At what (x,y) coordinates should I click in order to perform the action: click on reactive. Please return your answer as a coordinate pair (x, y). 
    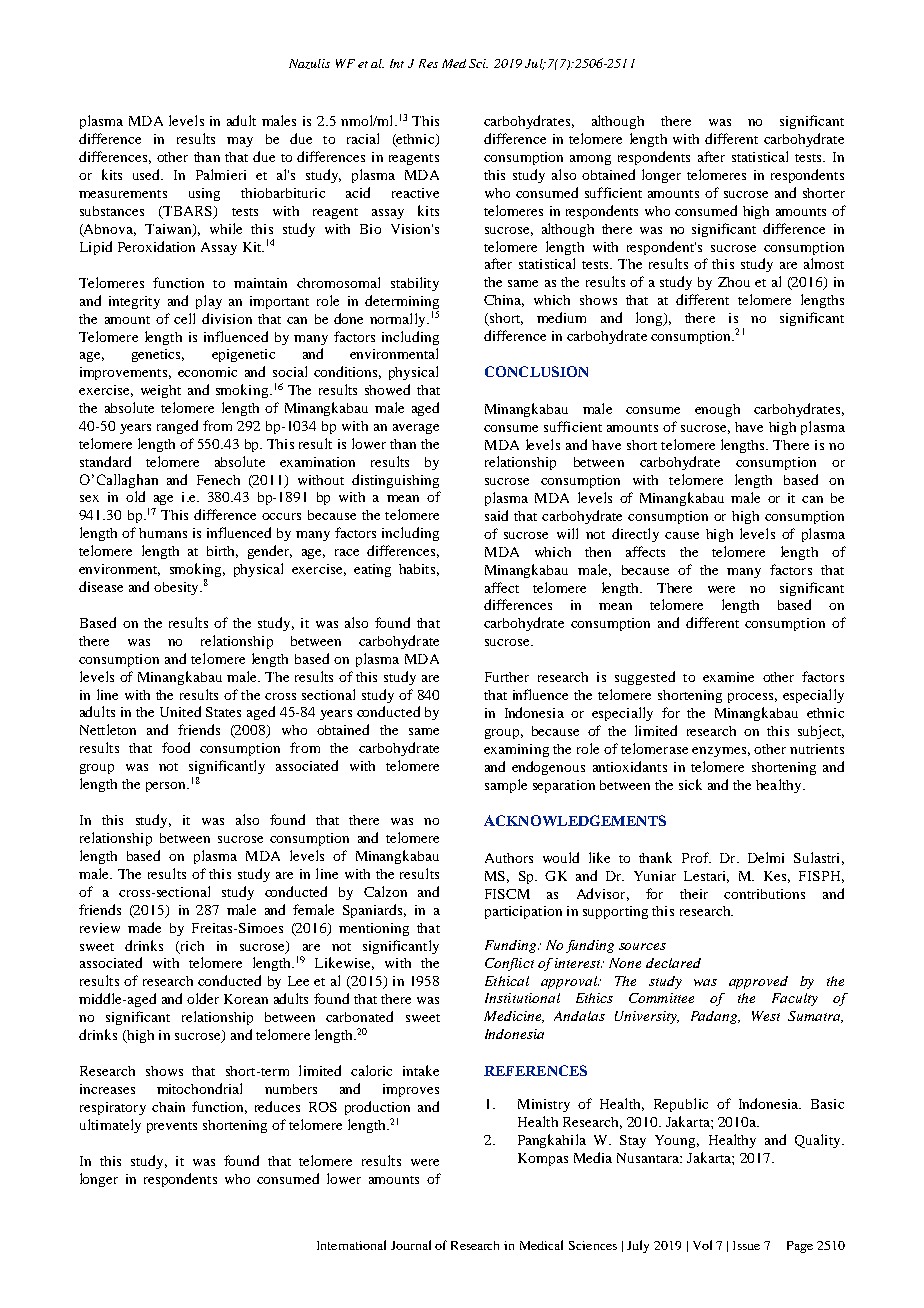
    Looking at the image, I should click on (415, 193).
